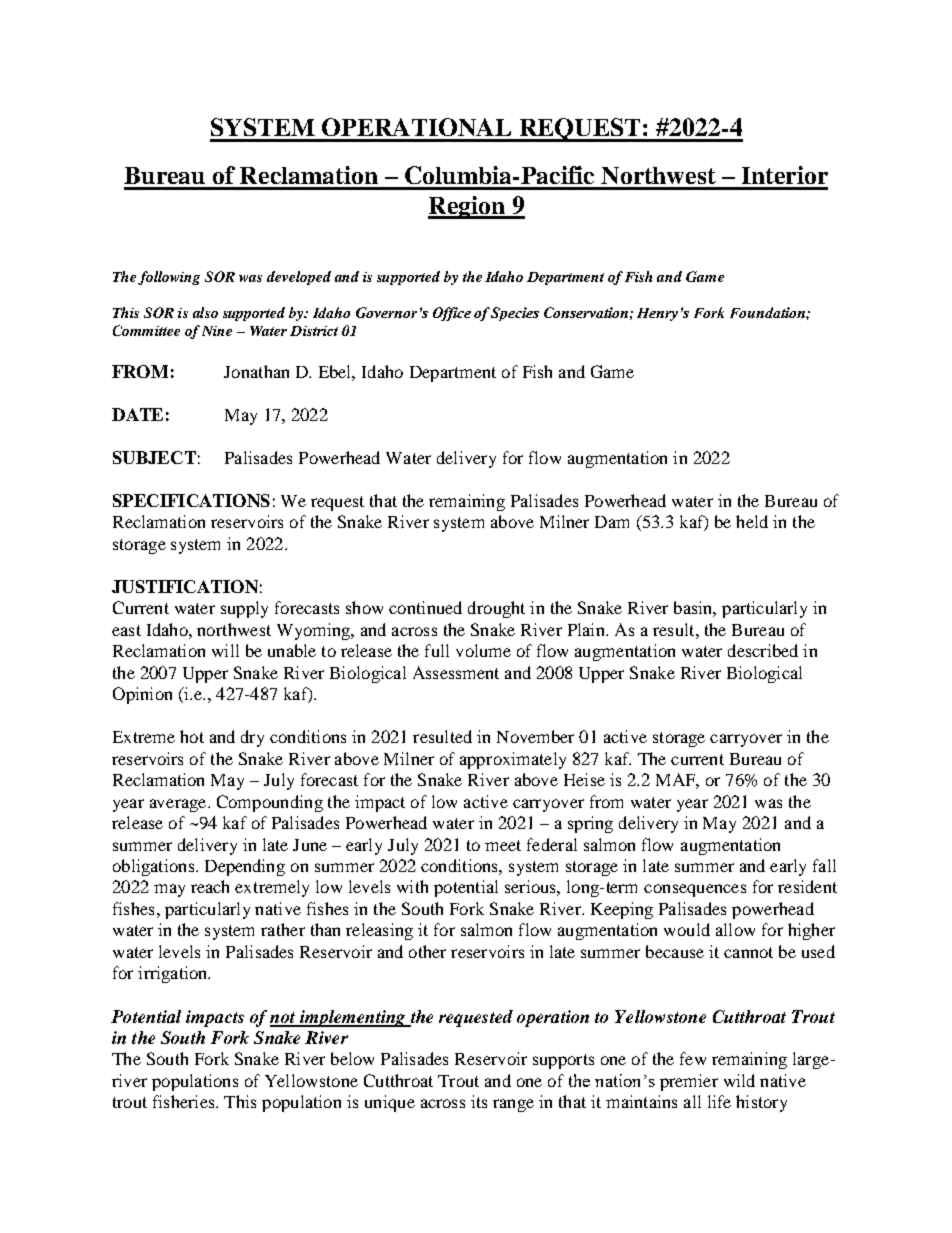 Image resolution: width=952 pixels, height=1233 pixels. What do you see at coordinates (225, 650) in the image?
I see `will` at bounding box center [225, 650].
